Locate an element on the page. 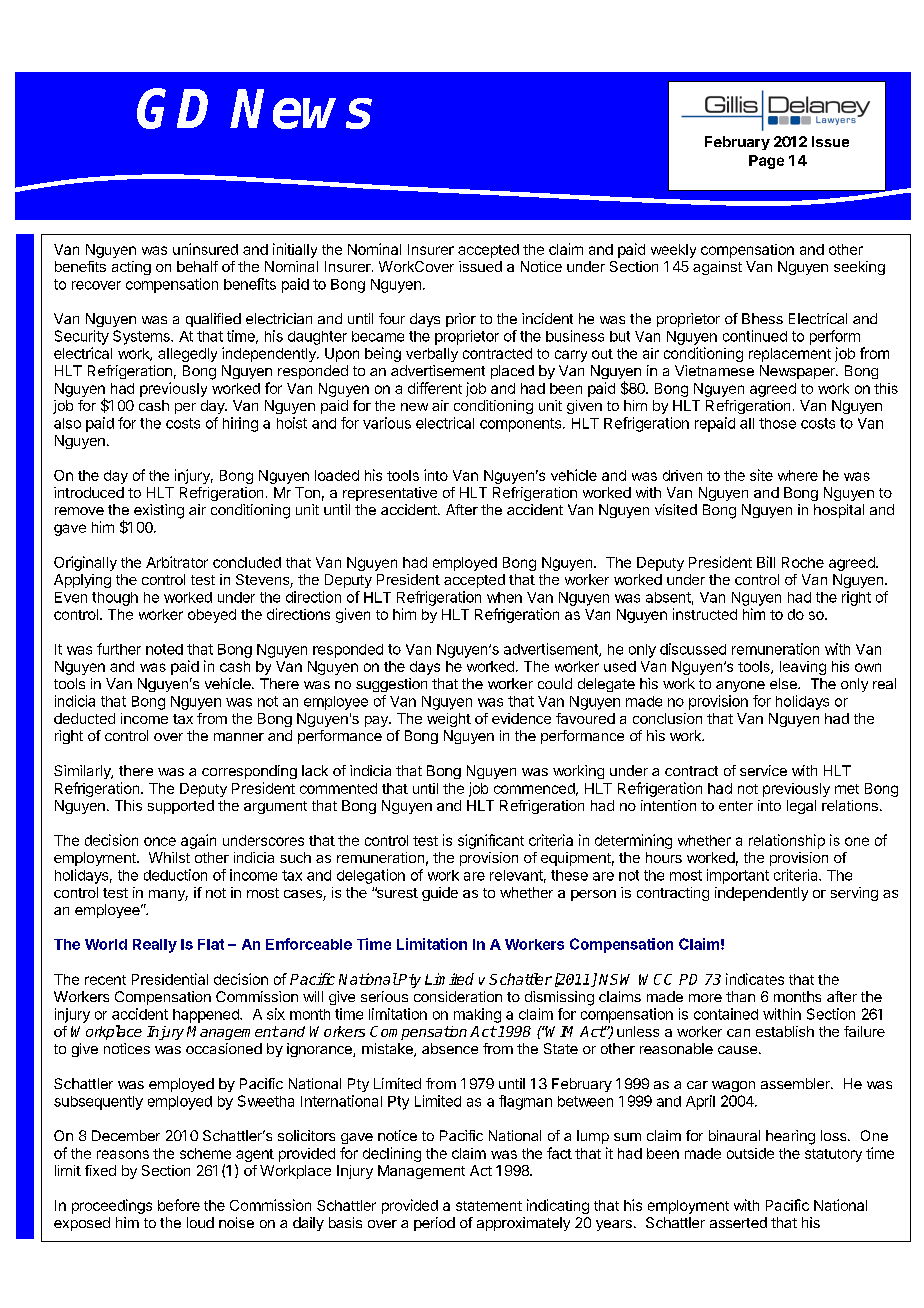 The width and height of the page is (924, 1308). uninsured is located at coordinates (205, 249).
